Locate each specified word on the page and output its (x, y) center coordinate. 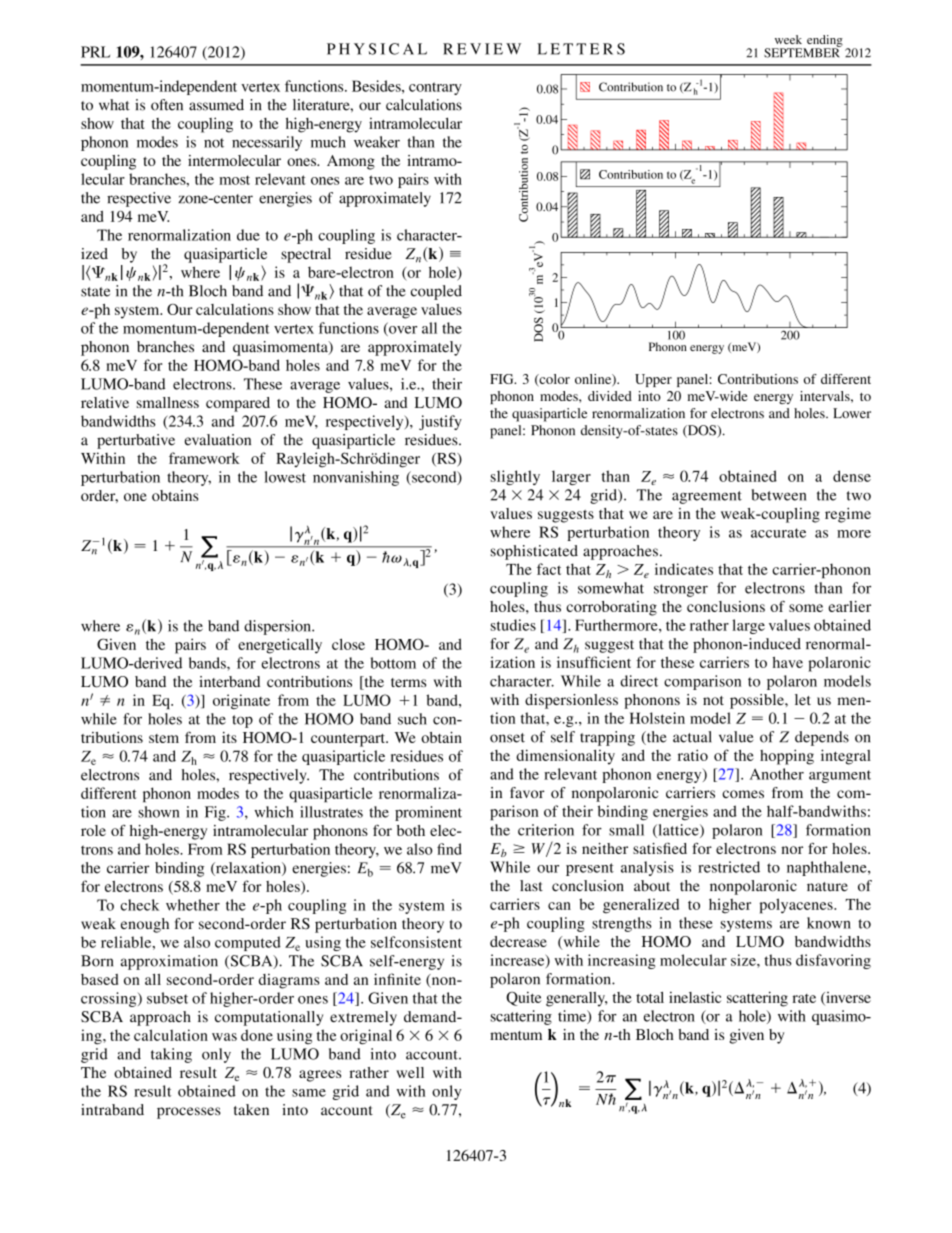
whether (193, 905)
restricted (729, 867)
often (167, 105)
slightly (515, 477)
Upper (653, 380)
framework (204, 458)
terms (408, 682)
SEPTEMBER (802, 52)
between (778, 495)
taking (171, 1055)
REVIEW (482, 49)
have (788, 662)
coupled (436, 292)
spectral (306, 255)
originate (241, 701)
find (449, 849)
